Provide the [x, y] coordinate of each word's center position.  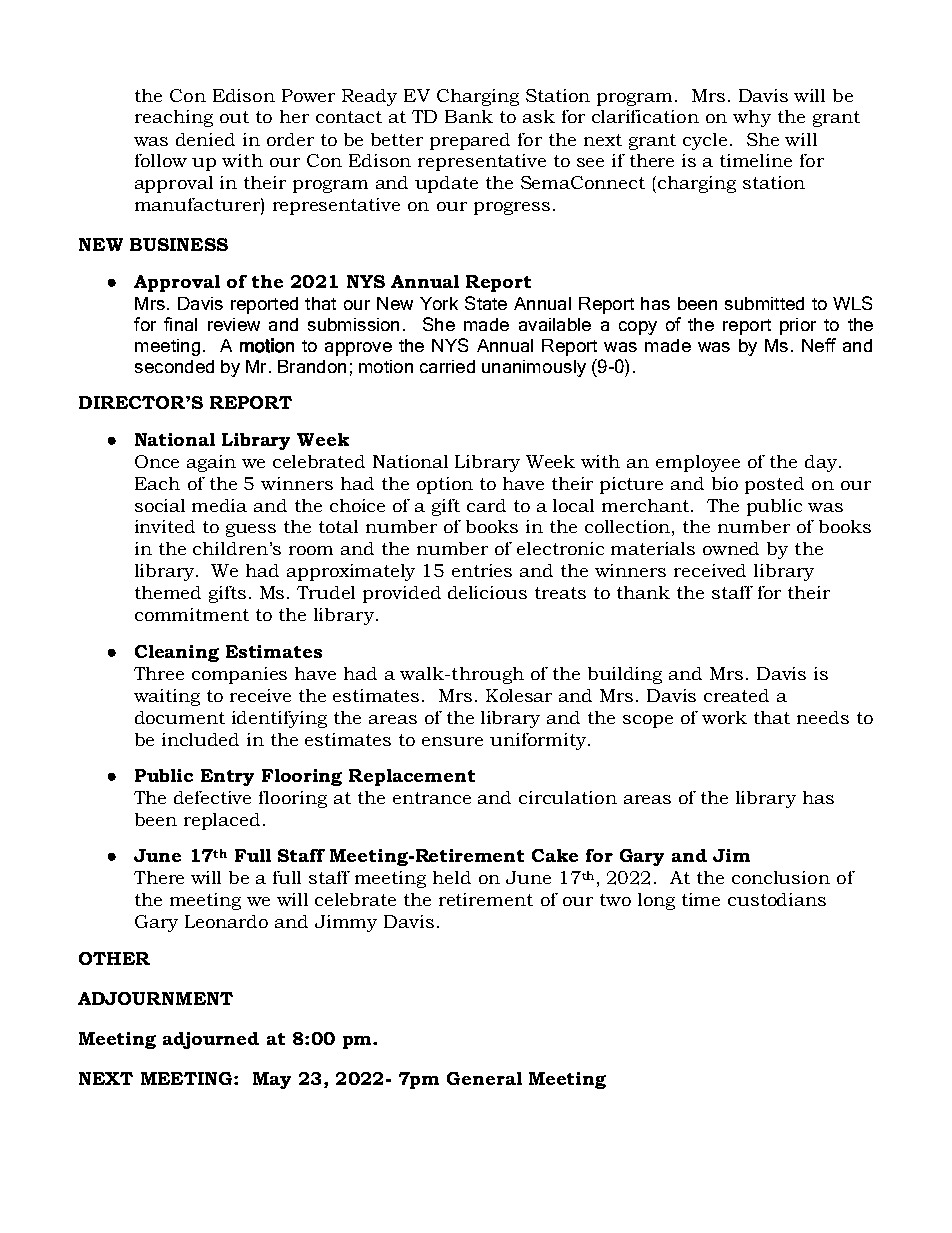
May [272, 1080]
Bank [469, 116]
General [484, 1078]
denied [205, 139]
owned [731, 548]
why [752, 118]
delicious [487, 592]
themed [168, 592]
